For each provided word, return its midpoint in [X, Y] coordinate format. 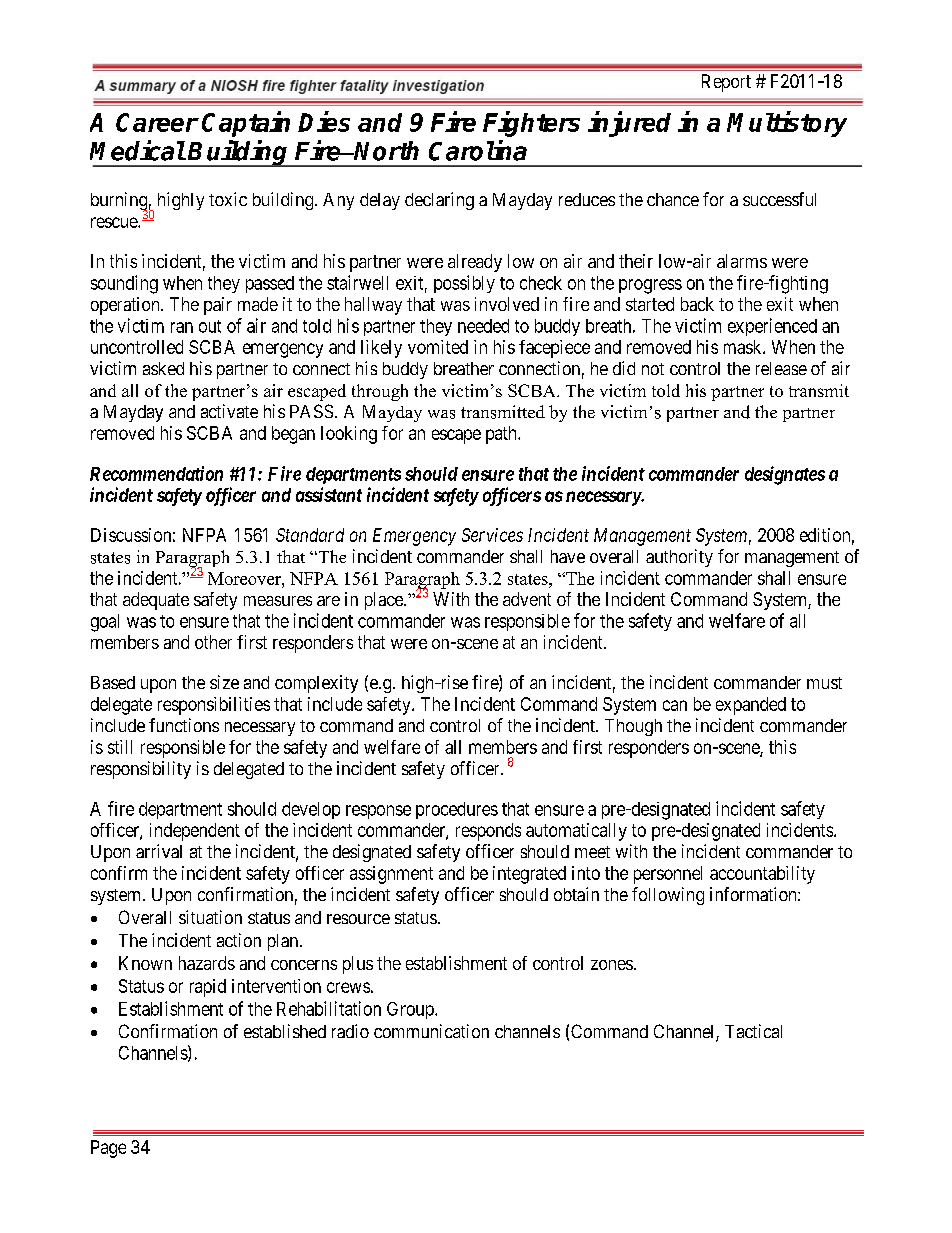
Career [157, 122]
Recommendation [156, 473]
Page [108, 1149]
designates [785, 475]
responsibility [141, 770]
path [502, 435]
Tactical [753, 1031]
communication [431, 1031]
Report [726, 83]
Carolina [478, 150]
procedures [457, 810]
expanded [751, 706]
